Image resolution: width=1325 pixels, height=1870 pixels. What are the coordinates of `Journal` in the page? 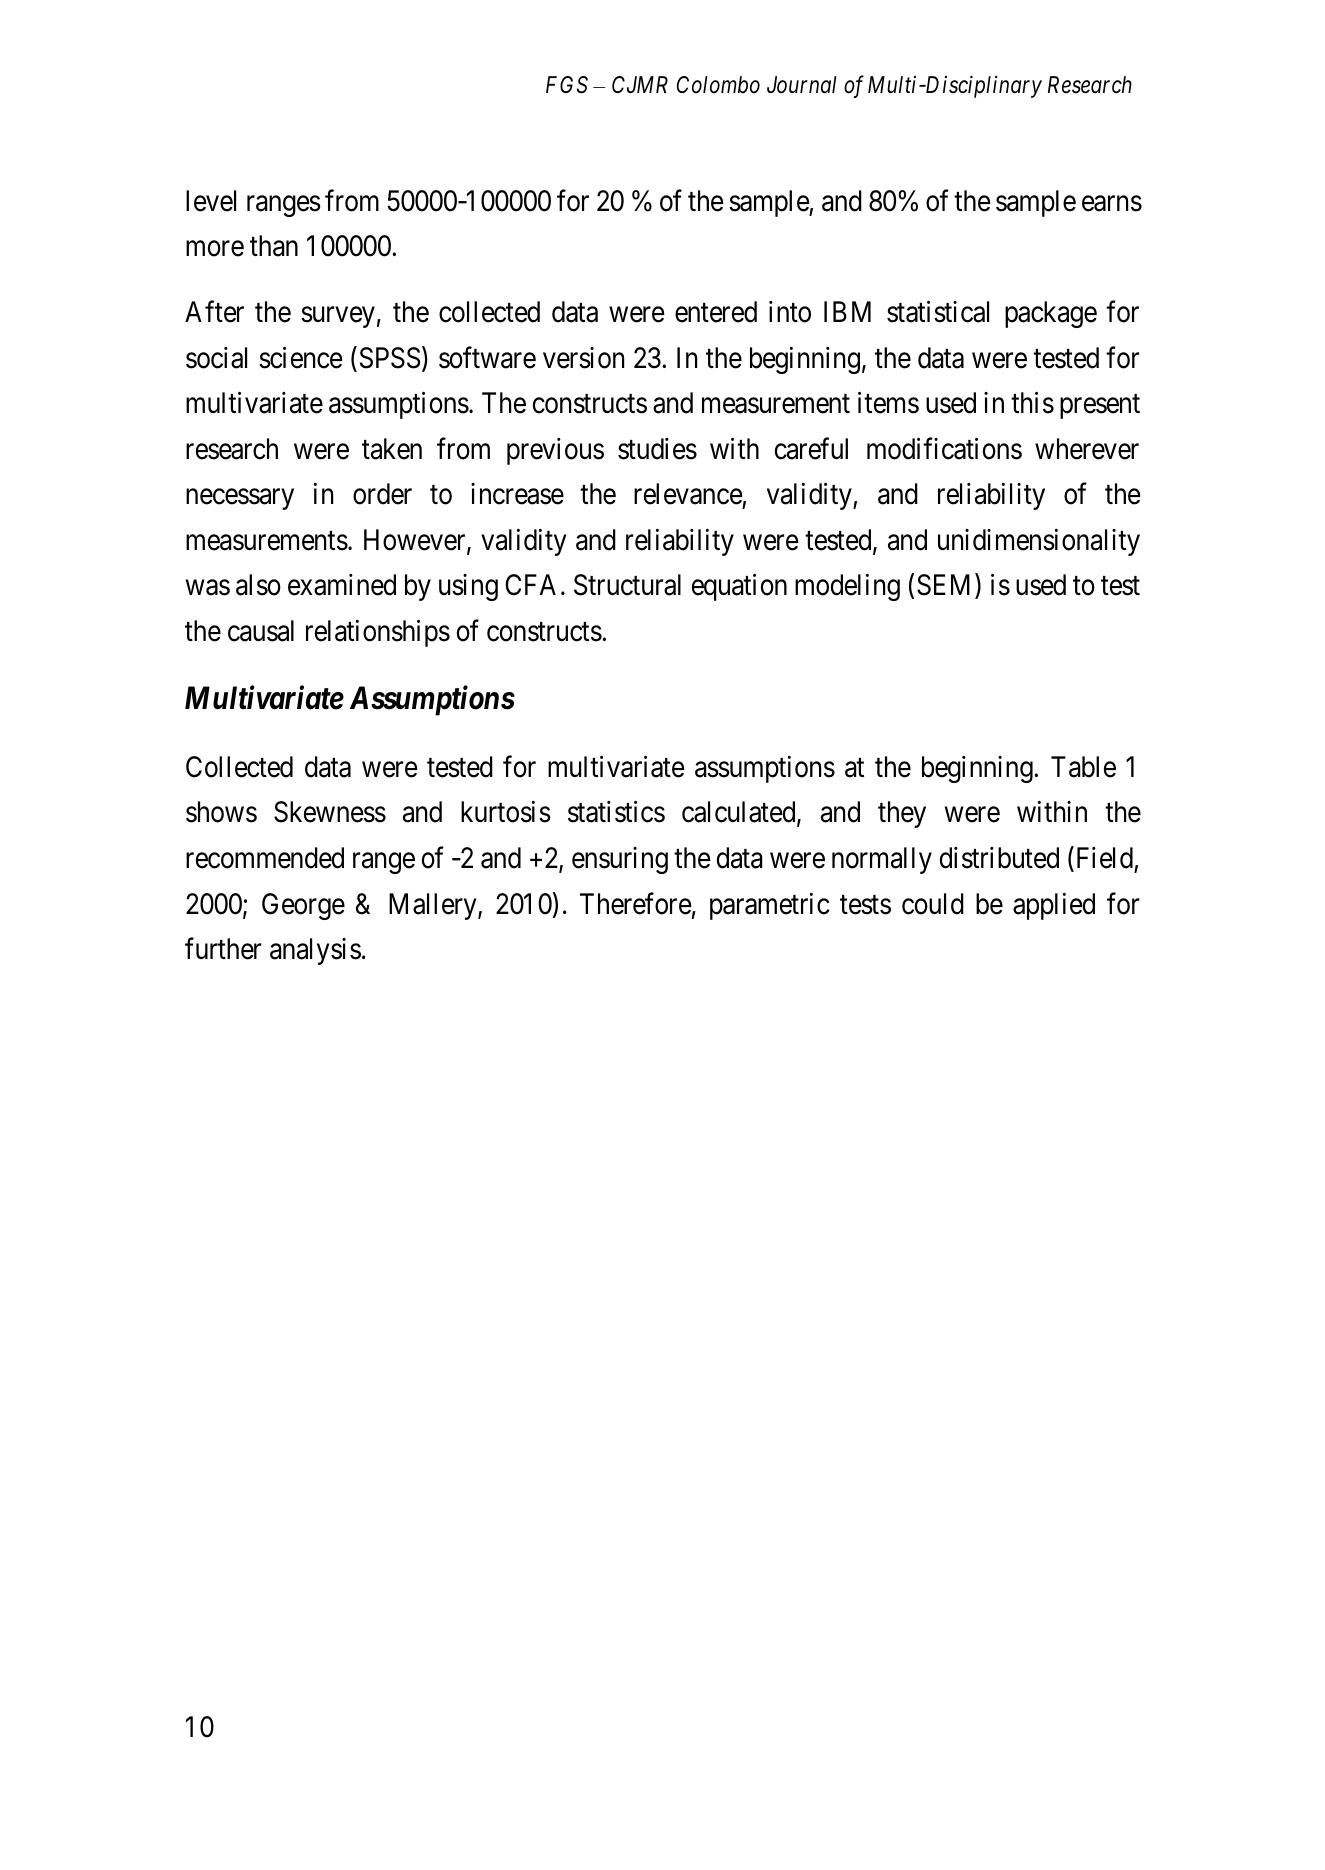 It's located at (802, 85).
